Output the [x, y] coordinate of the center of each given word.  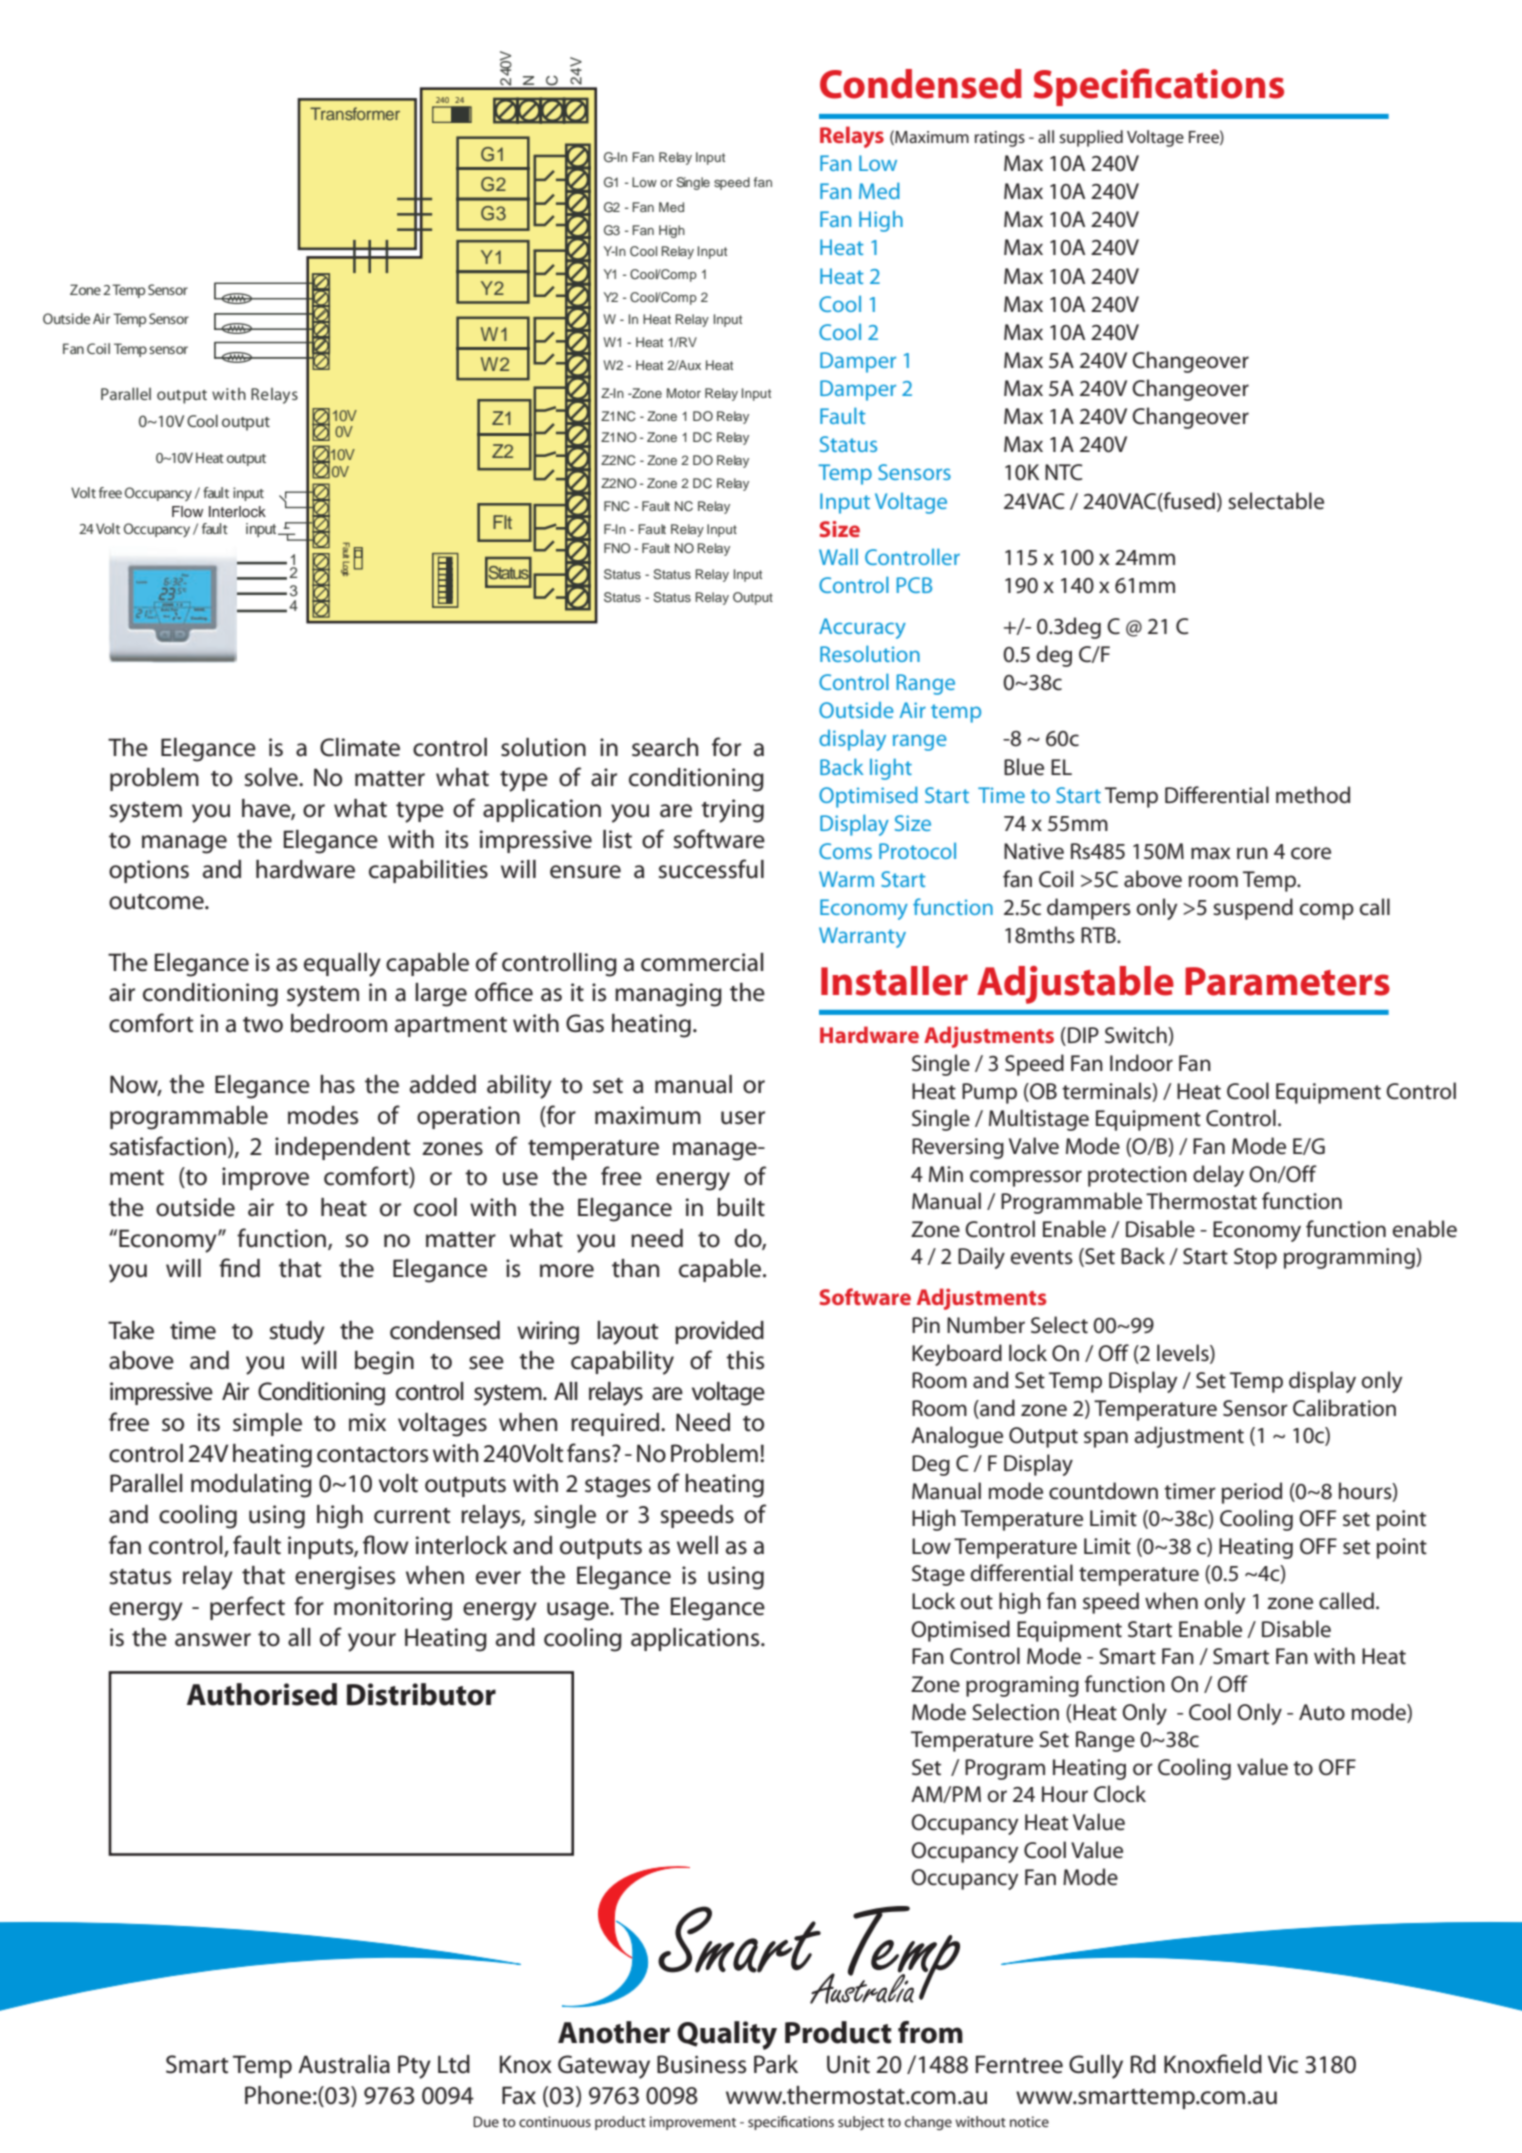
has [337, 1084]
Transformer [355, 113]
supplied [1091, 138]
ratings [1000, 139]
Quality [727, 2035]
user [743, 1118]
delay [1218, 1176]
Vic [1283, 2064]
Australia [344, 2064]
